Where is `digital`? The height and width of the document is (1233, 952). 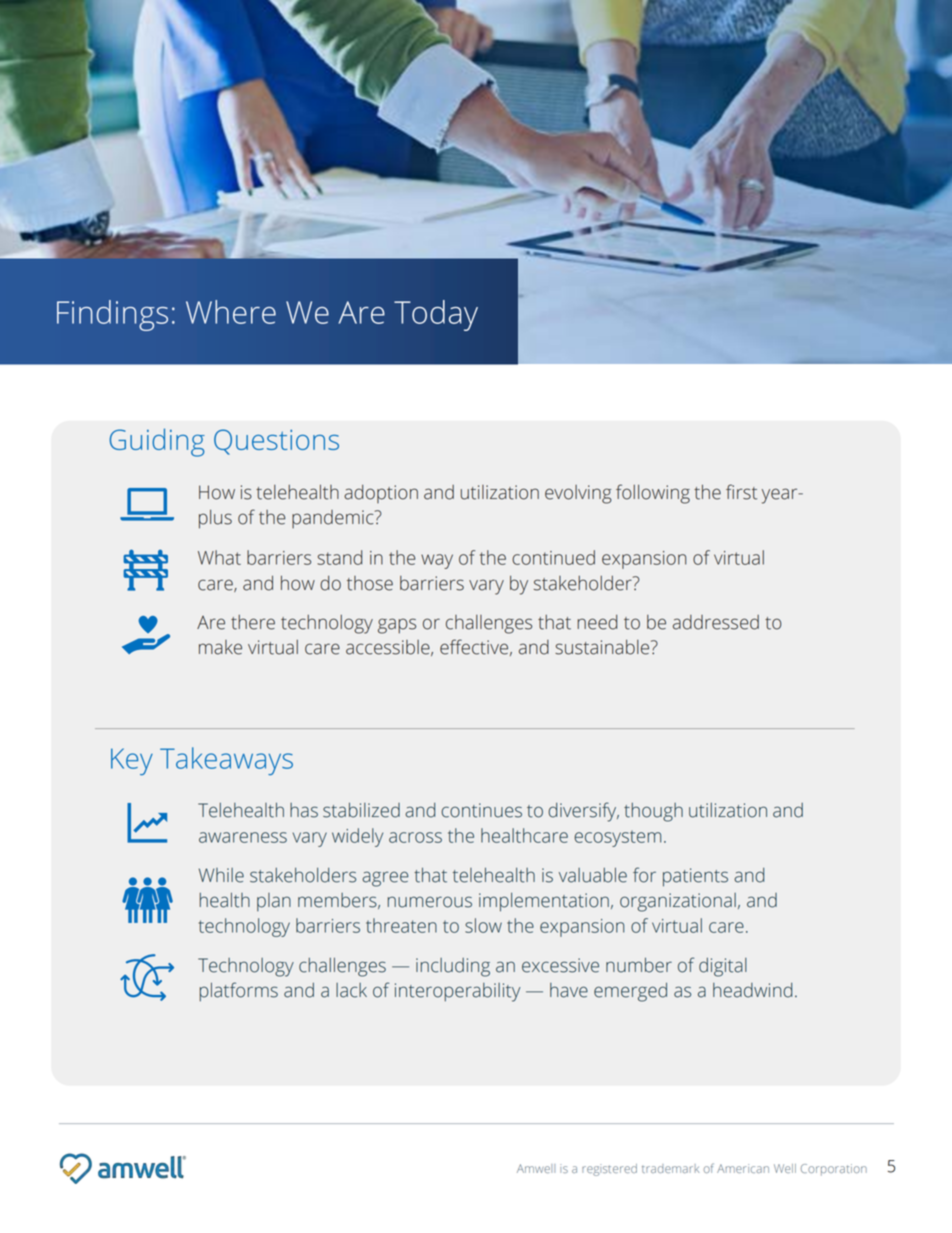 digital is located at coordinates (723, 967).
